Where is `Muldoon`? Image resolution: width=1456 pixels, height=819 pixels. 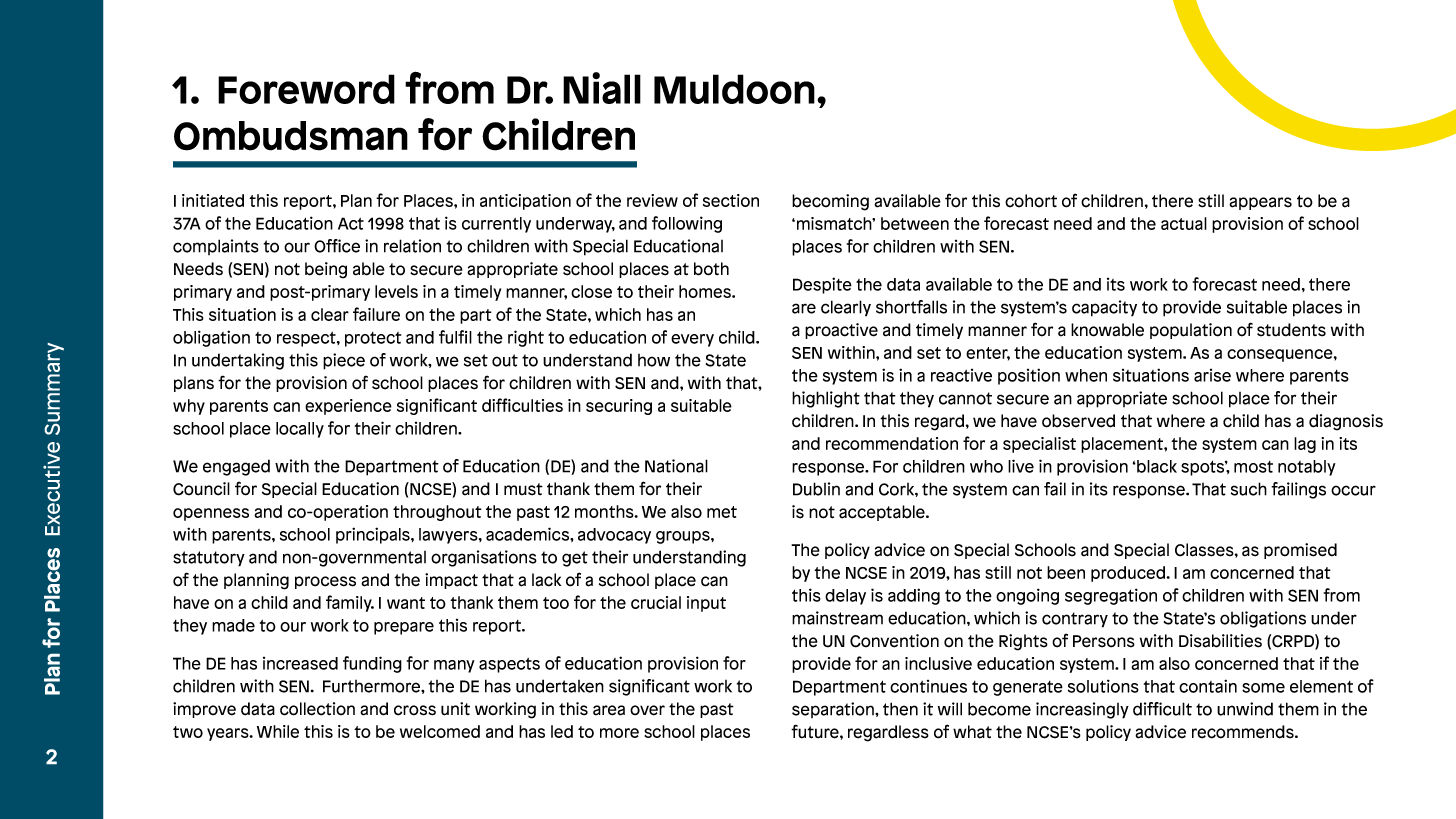 Muldoon is located at coordinates (734, 89).
